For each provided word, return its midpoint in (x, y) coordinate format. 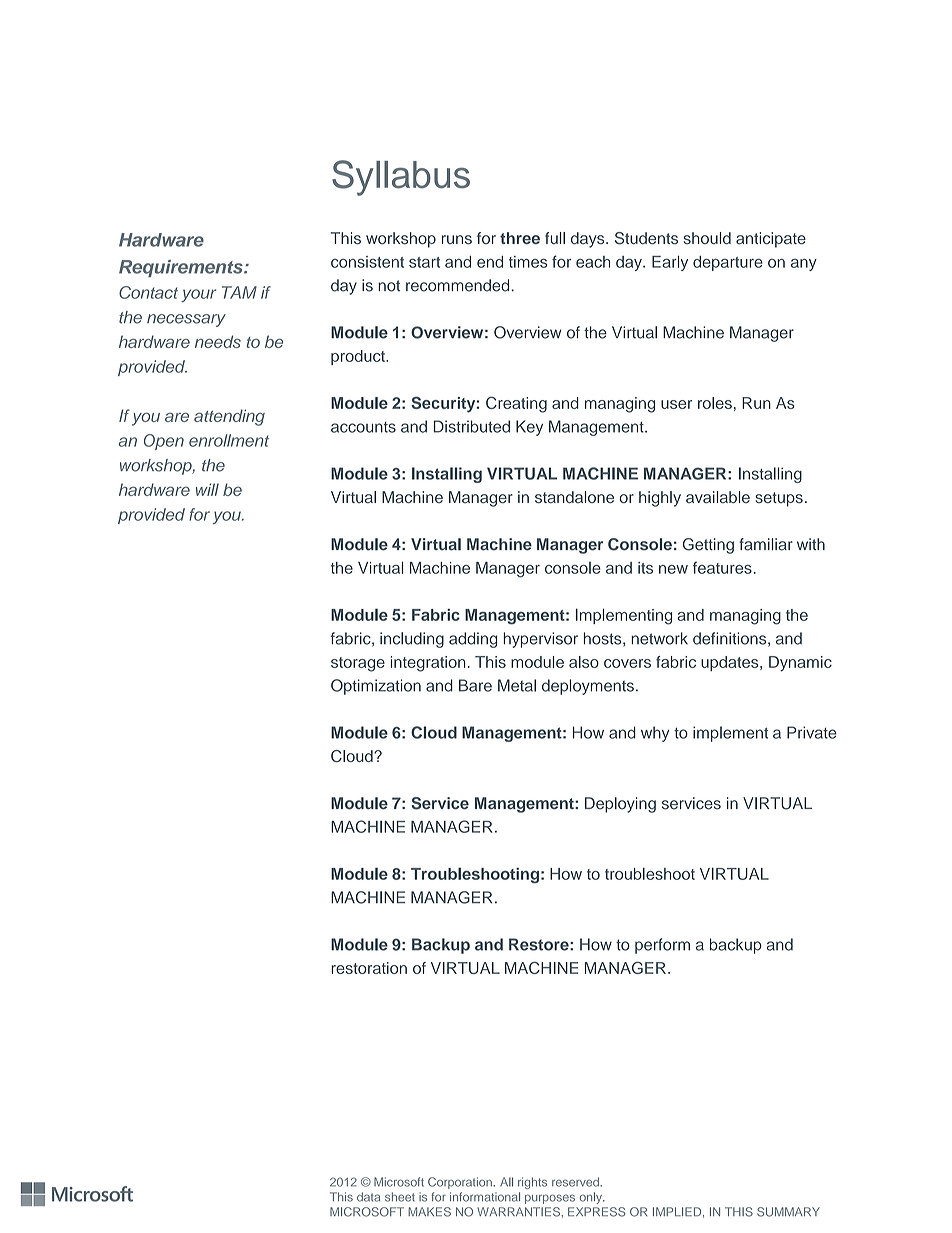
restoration (369, 968)
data (368, 1197)
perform (662, 946)
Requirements (182, 268)
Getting (708, 546)
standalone (574, 497)
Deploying (620, 805)
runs (457, 240)
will (207, 489)
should (707, 238)
